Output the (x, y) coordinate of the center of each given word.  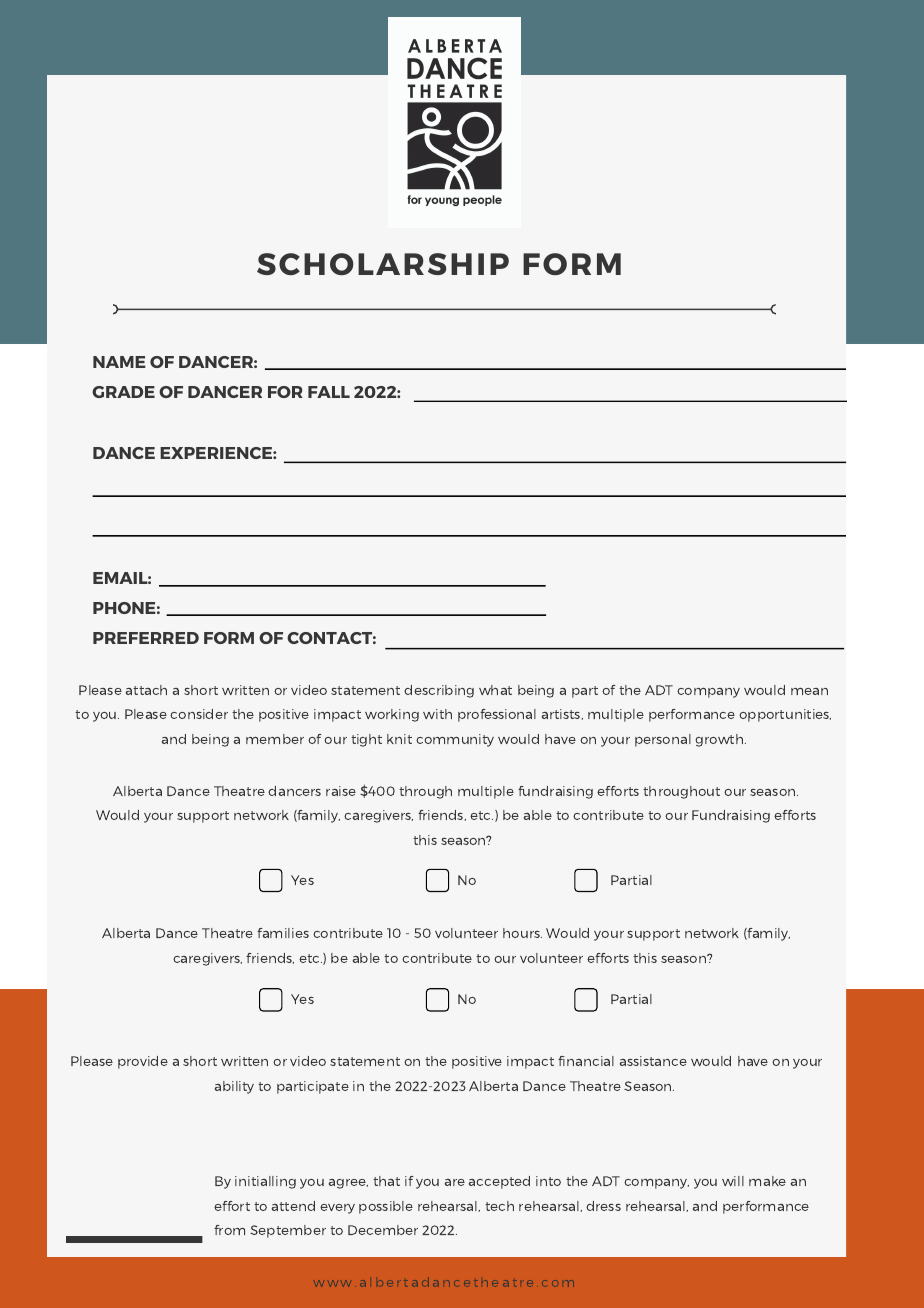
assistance (653, 1061)
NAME (119, 362)
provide (143, 1062)
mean (809, 691)
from (229, 1230)
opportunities (785, 715)
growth (720, 740)
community (455, 740)
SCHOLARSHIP (383, 264)
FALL (329, 392)
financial (586, 1061)
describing (439, 691)
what (495, 690)
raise (341, 791)
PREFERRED (146, 638)
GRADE (123, 392)
